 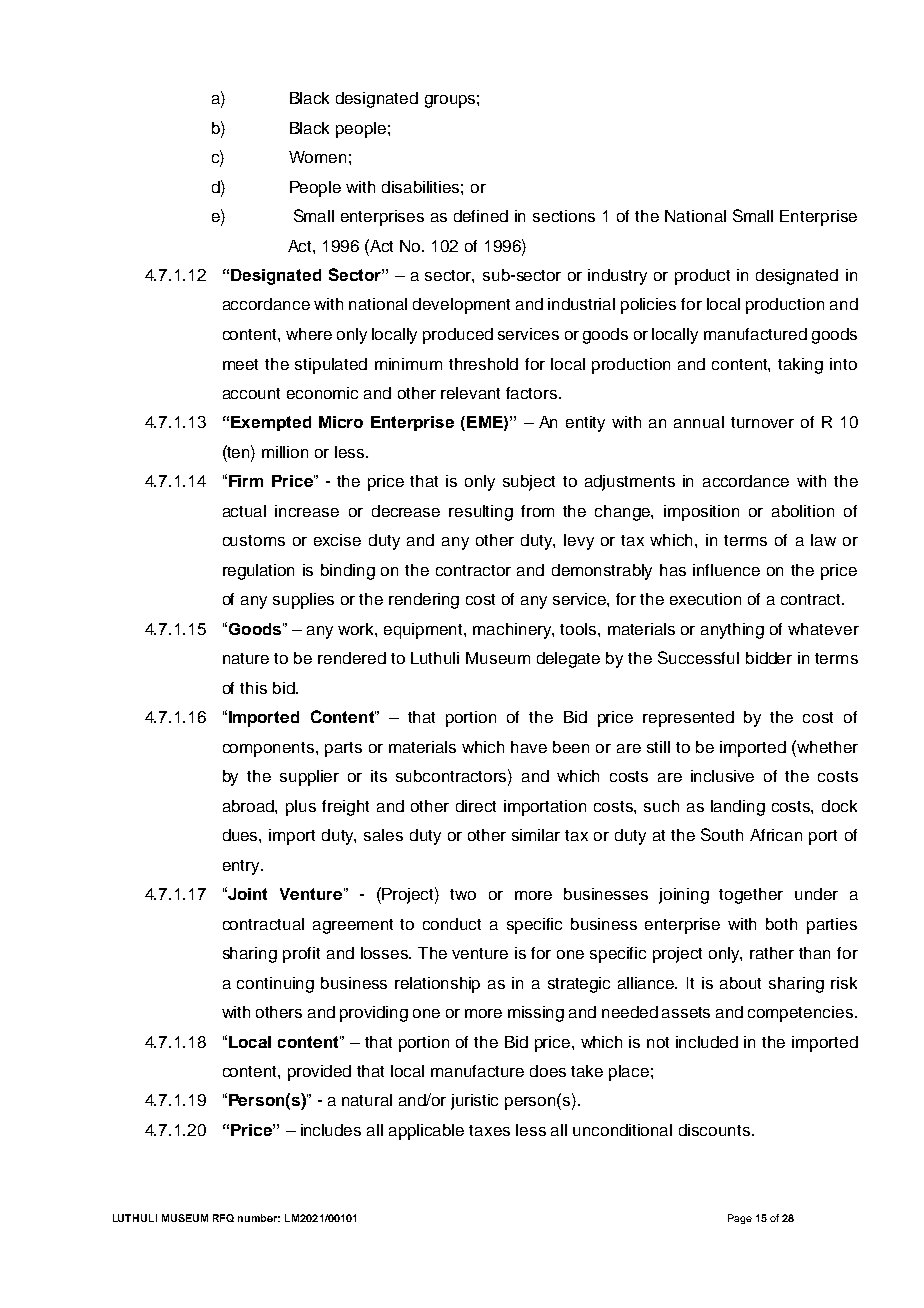 What do you see at coordinates (331, 1130) in the document?
I see `includes` at bounding box center [331, 1130].
